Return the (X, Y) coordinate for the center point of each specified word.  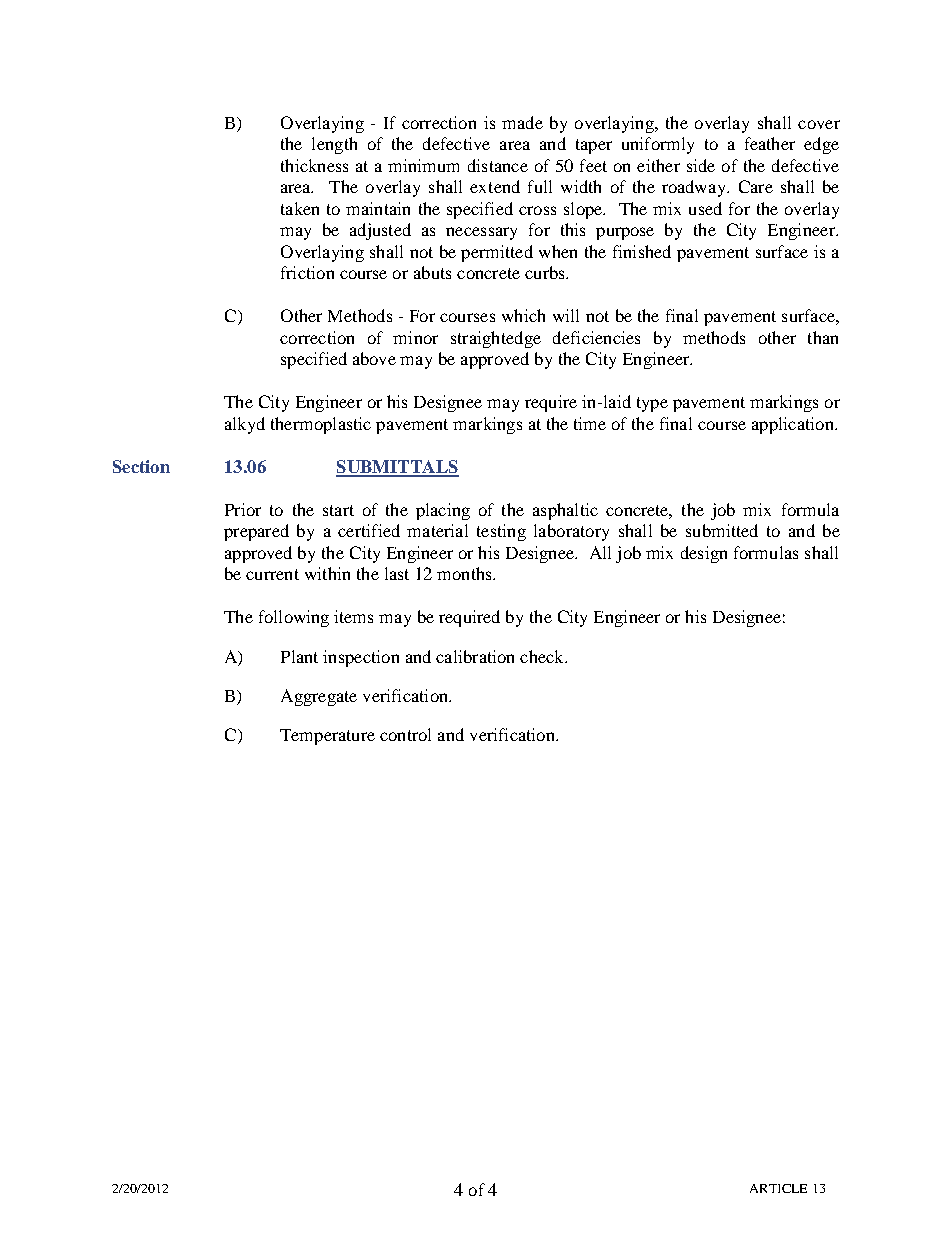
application (794, 425)
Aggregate (319, 697)
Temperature (327, 737)
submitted (722, 530)
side (701, 165)
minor (415, 337)
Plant (299, 656)
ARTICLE (778, 1188)
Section (141, 466)
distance (498, 165)
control (405, 734)
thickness (314, 165)
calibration (475, 656)
